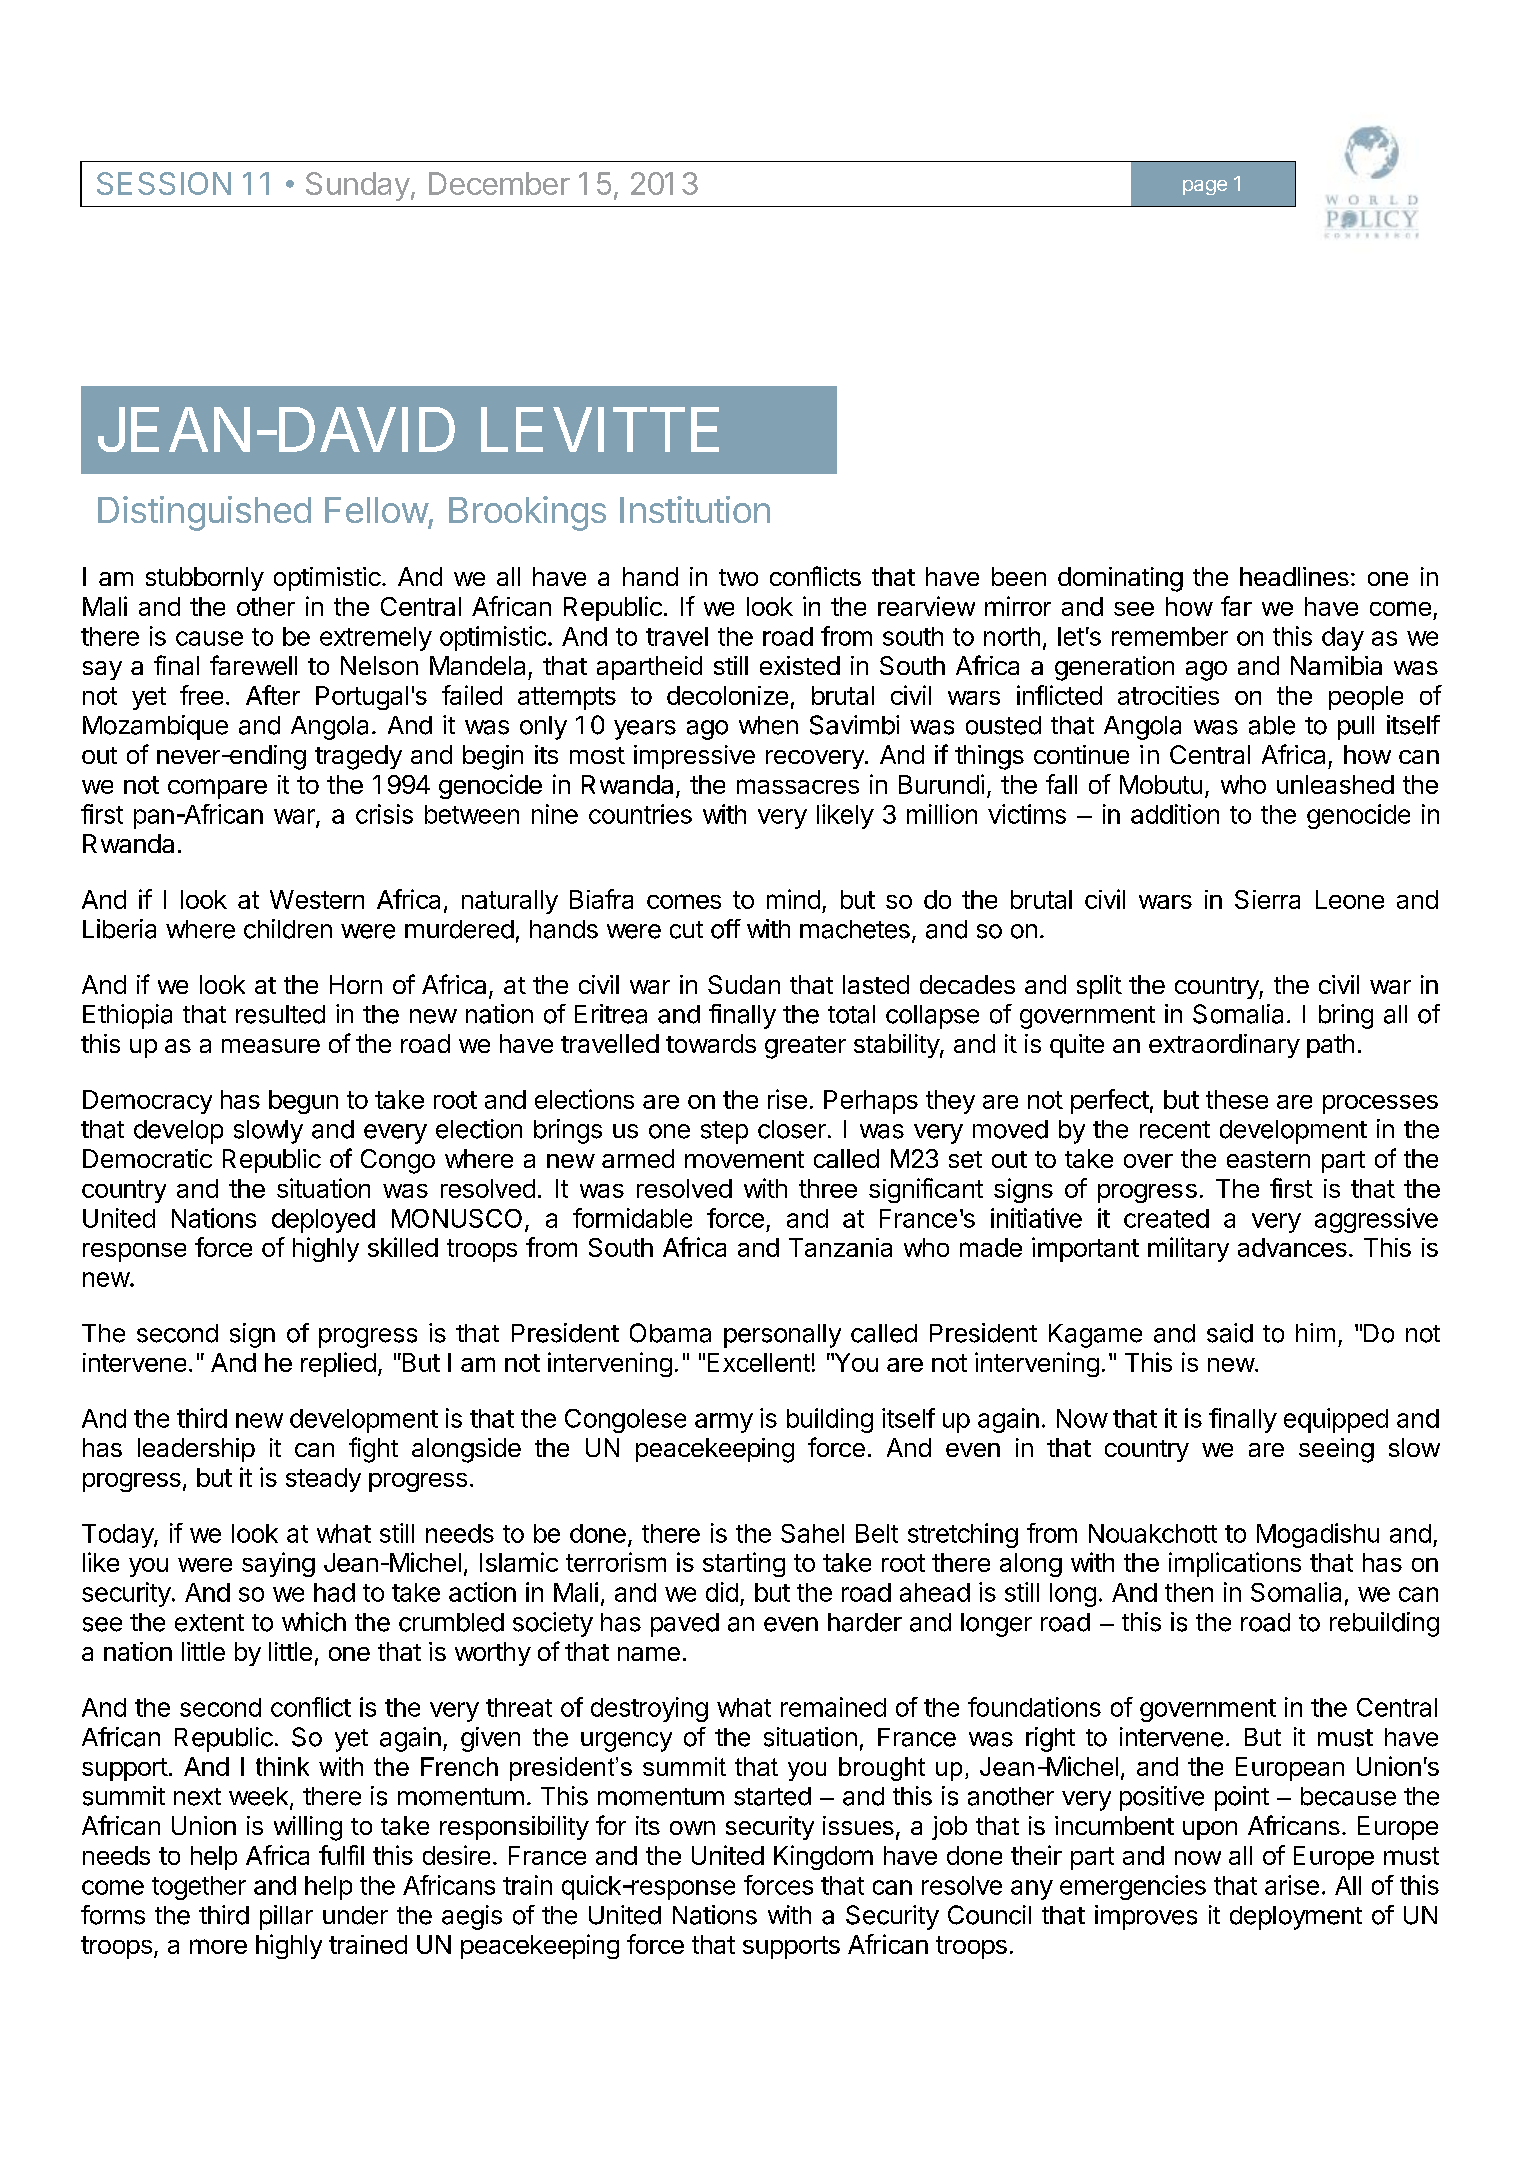 The image size is (1535, 2173). What do you see at coordinates (286, 1917) in the screenshot?
I see `pillar` at bounding box center [286, 1917].
